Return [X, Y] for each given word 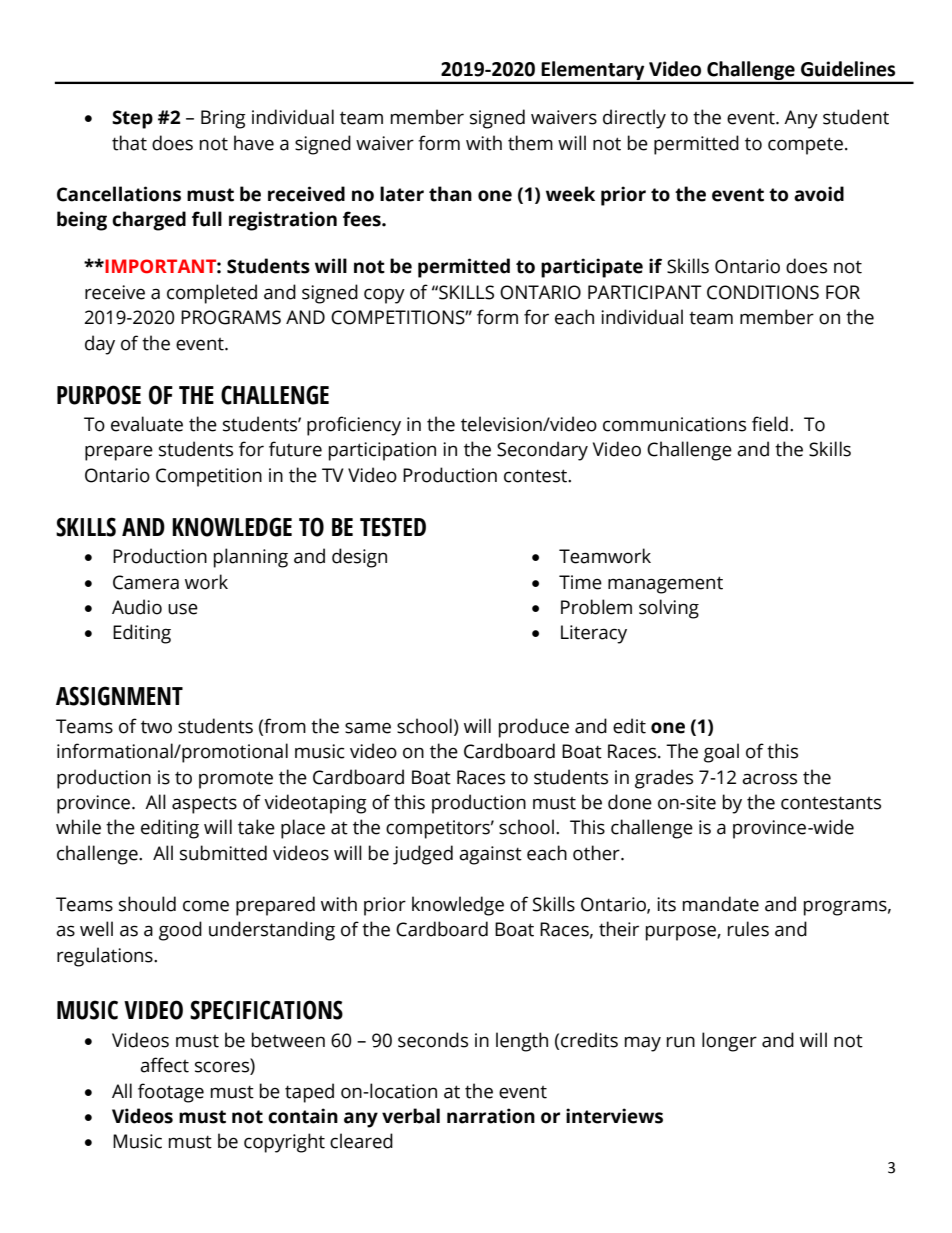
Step [132, 119]
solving [669, 609]
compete [805, 146]
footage [171, 1093]
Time [580, 582]
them [530, 143]
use [183, 609]
